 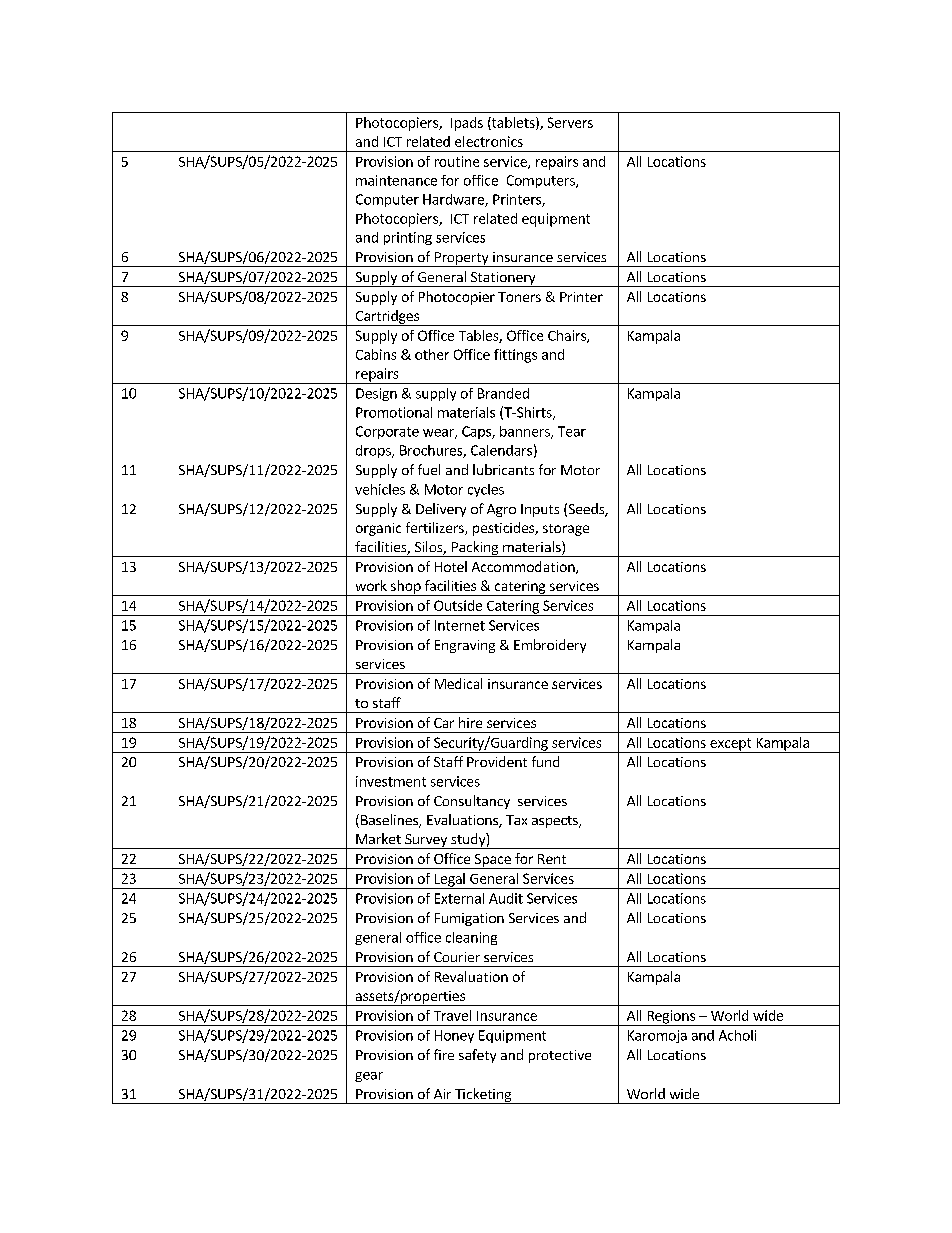 I want to click on Inputs, so click(x=540, y=510).
